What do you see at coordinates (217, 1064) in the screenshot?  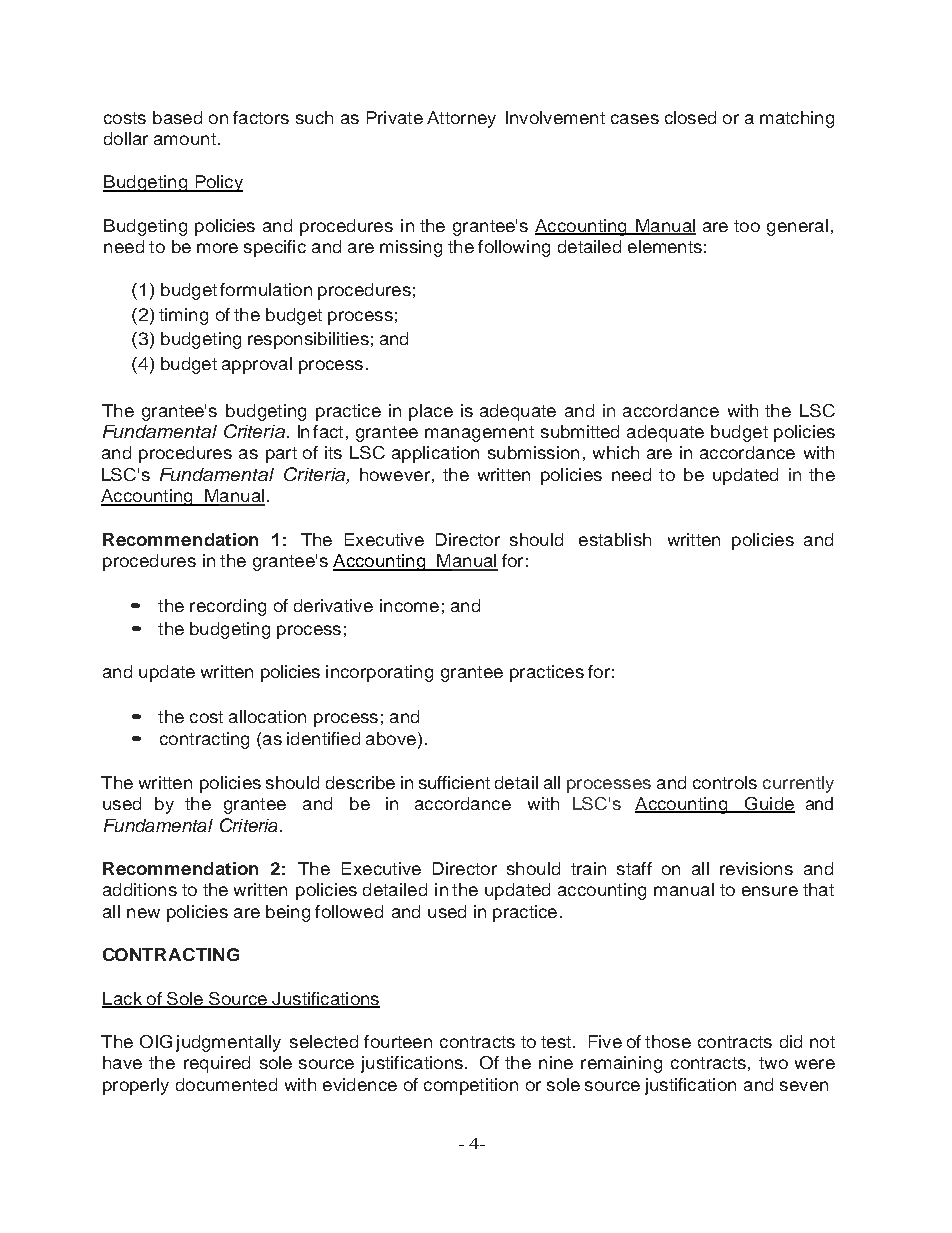 I see `required` at bounding box center [217, 1064].
